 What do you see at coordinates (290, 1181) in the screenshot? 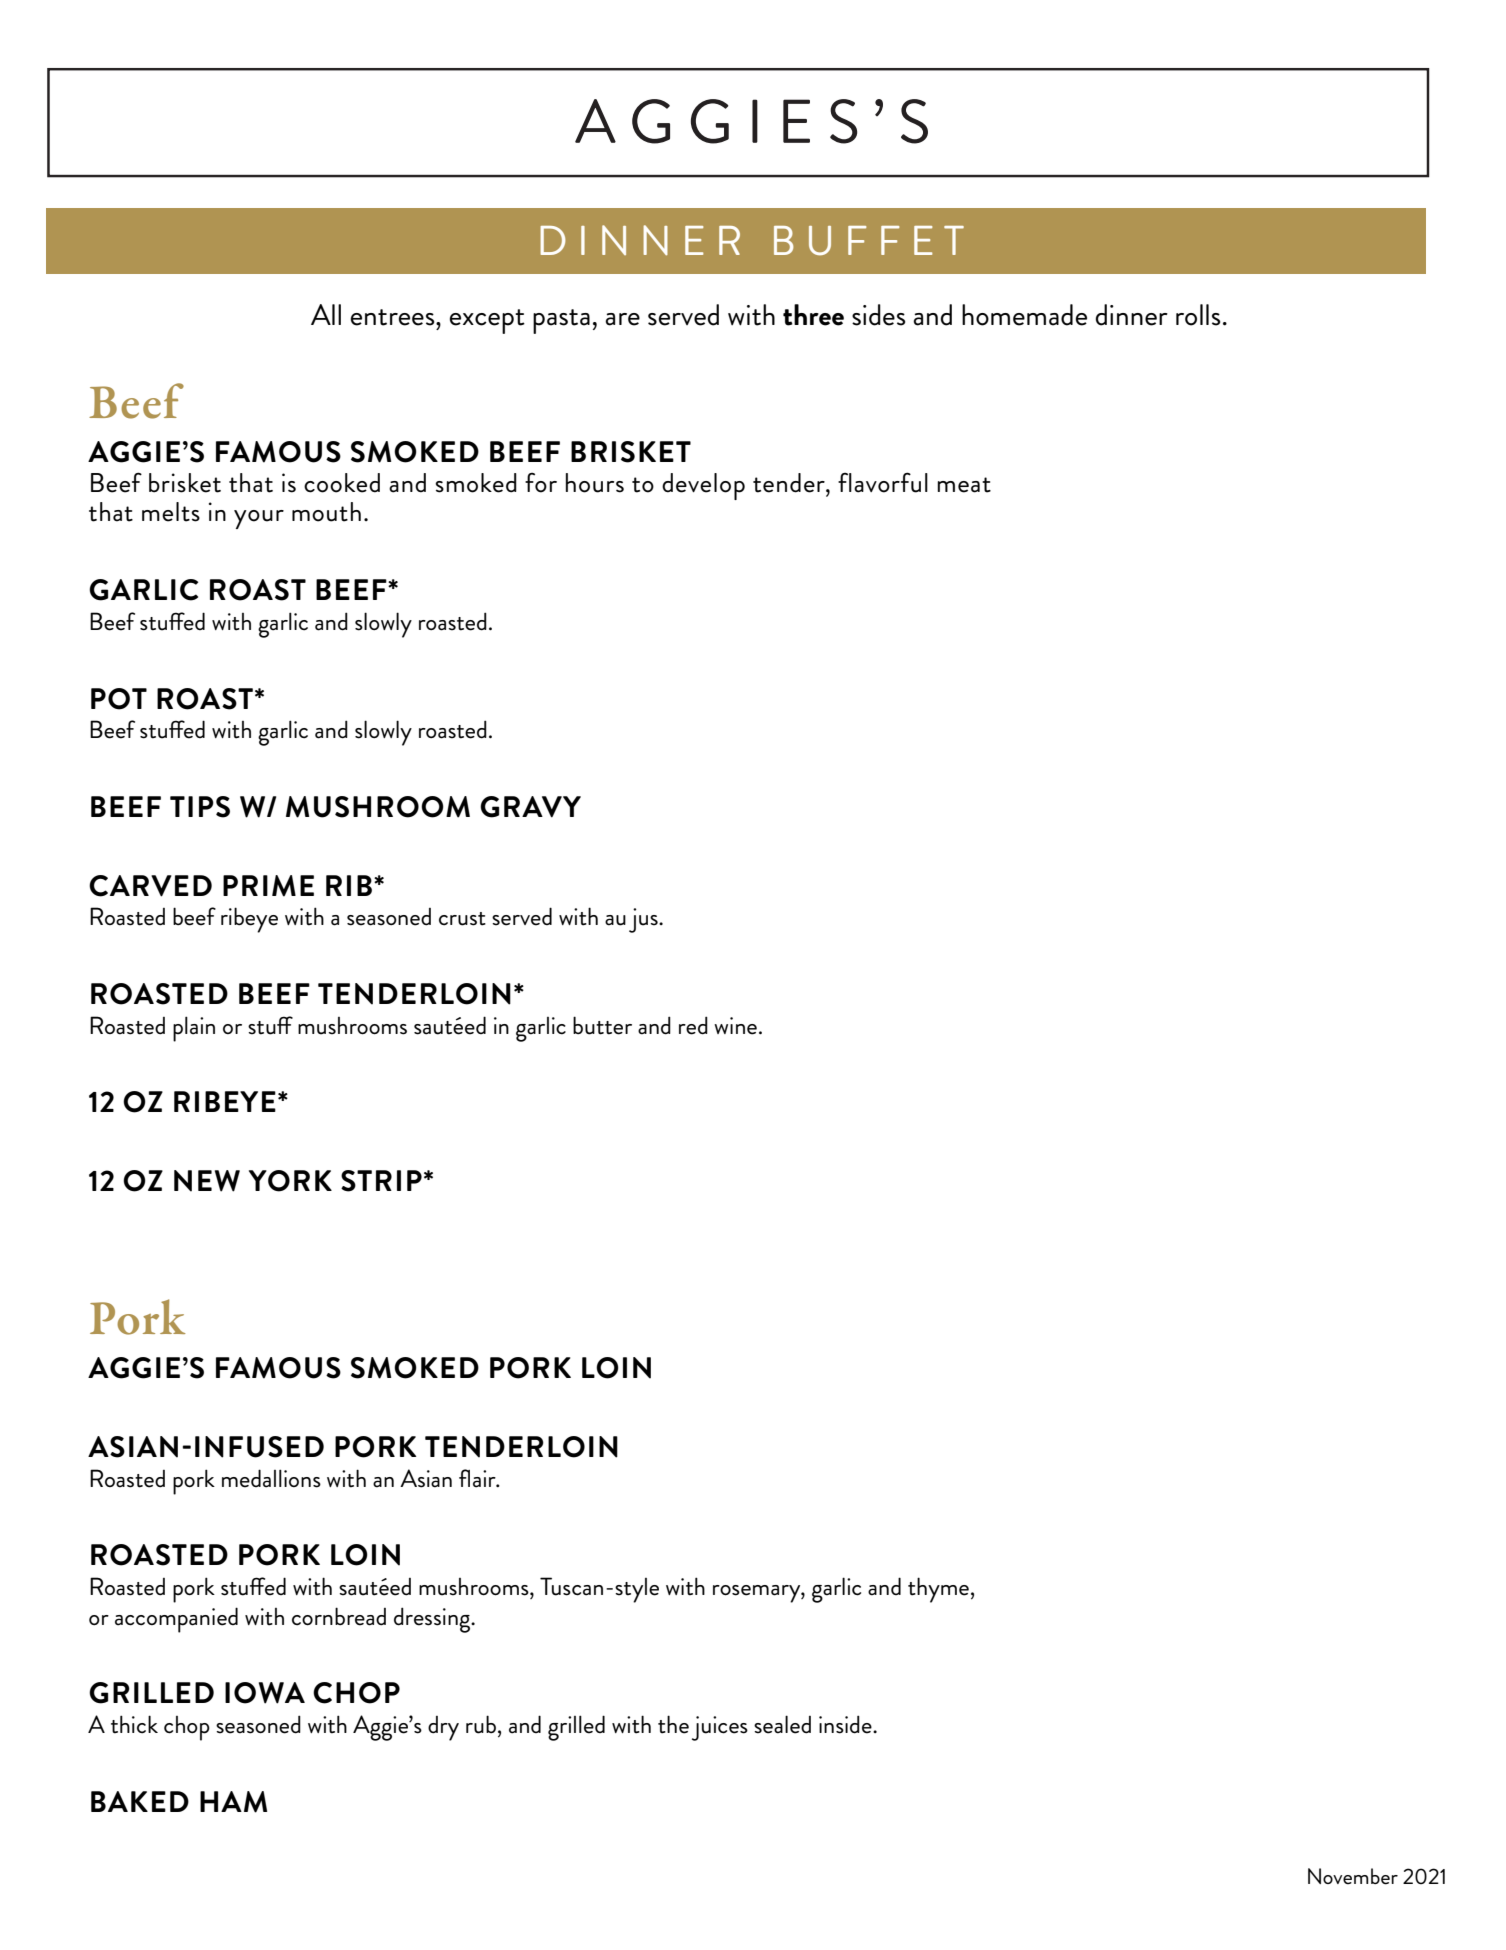
I see `YORK` at bounding box center [290, 1181].
